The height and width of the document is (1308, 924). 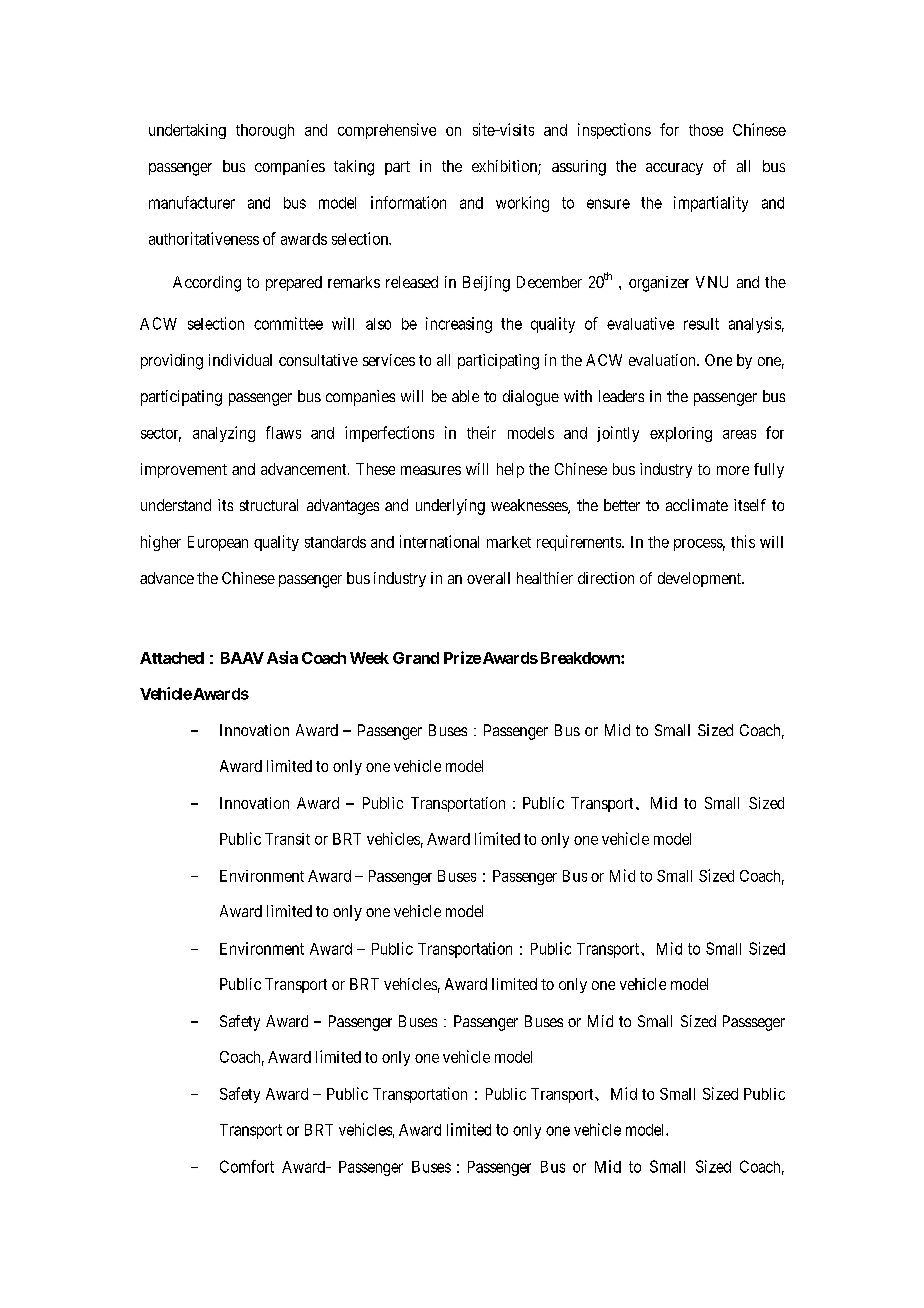 What do you see at coordinates (579, 658) in the document?
I see `Breakdown` at bounding box center [579, 658].
